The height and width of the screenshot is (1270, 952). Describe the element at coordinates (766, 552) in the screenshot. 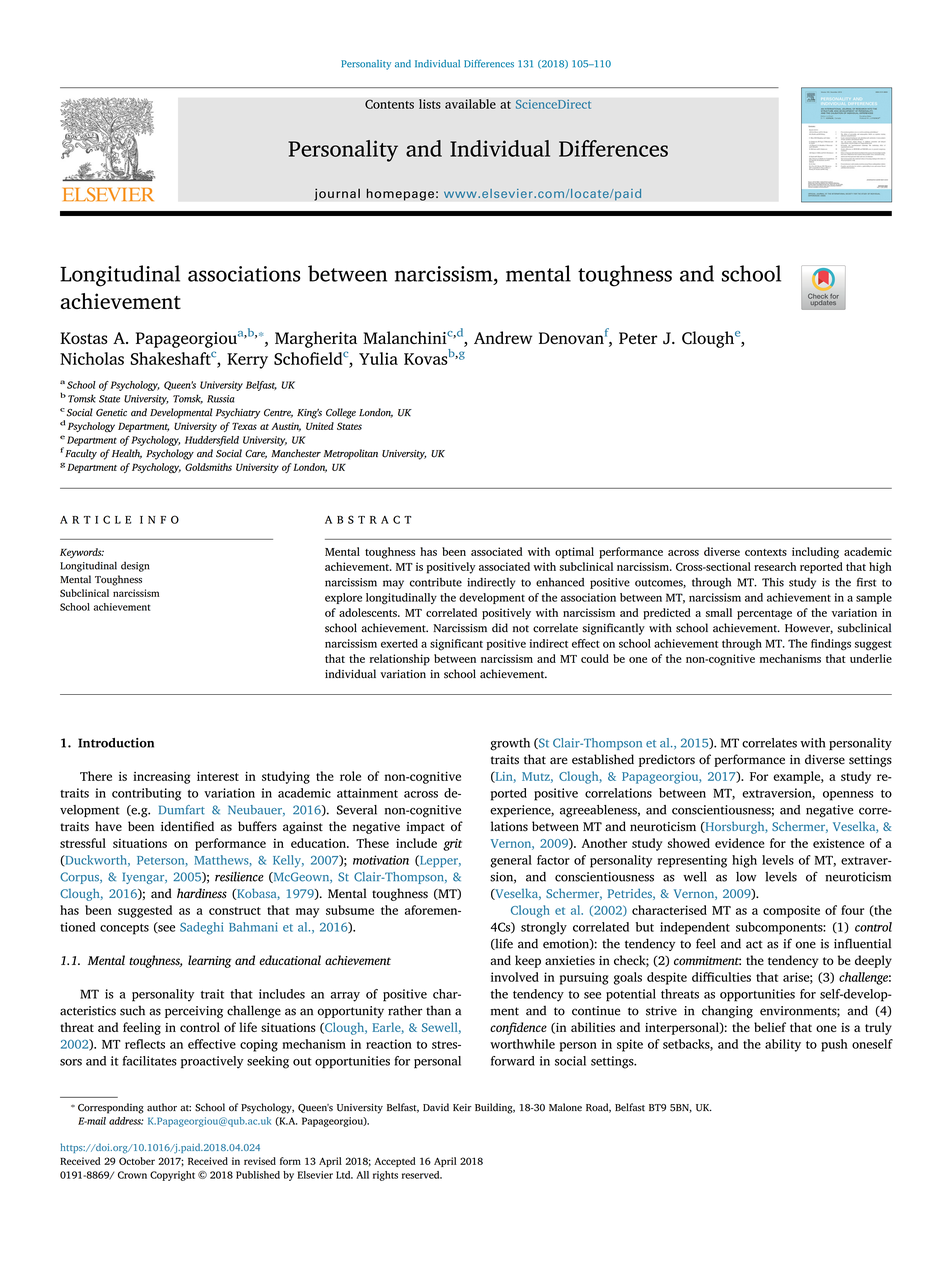

I see `contexts` at that location.
